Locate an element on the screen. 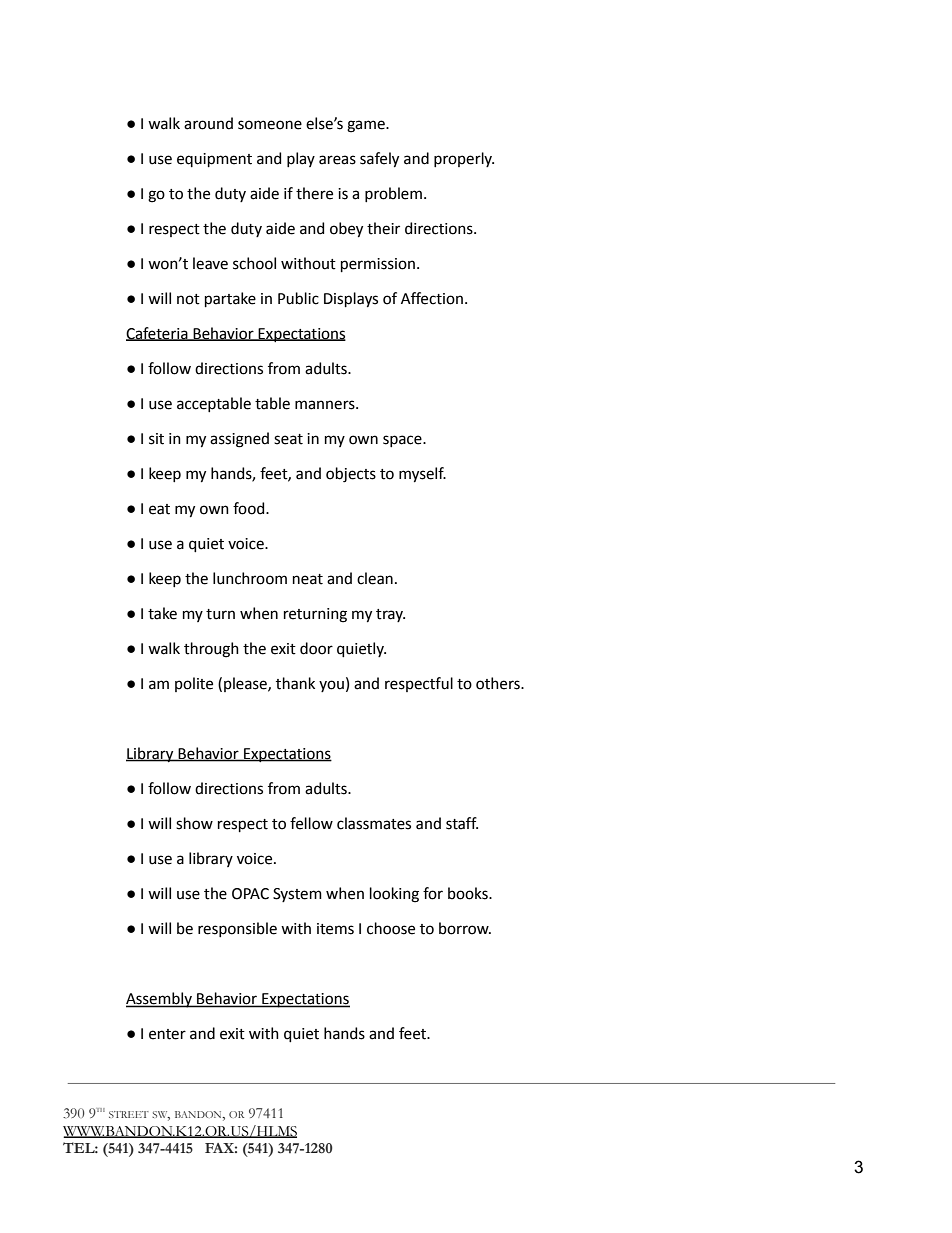  sit is located at coordinates (156, 439).
